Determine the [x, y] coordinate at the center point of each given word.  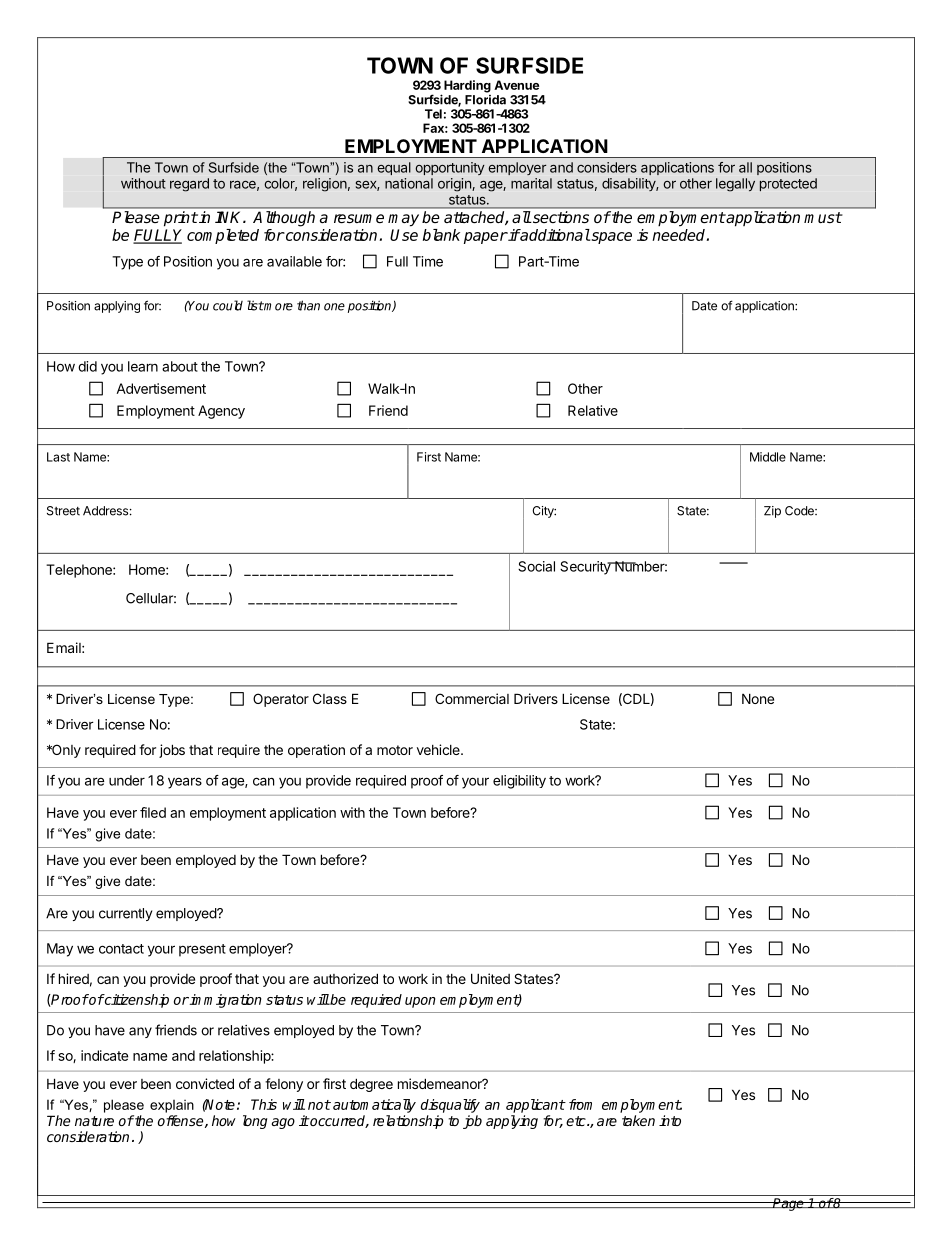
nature [94, 1121]
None [758, 698]
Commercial [472, 698]
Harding [467, 86]
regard [189, 185]
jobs [172, 751]
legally [735, 185]
